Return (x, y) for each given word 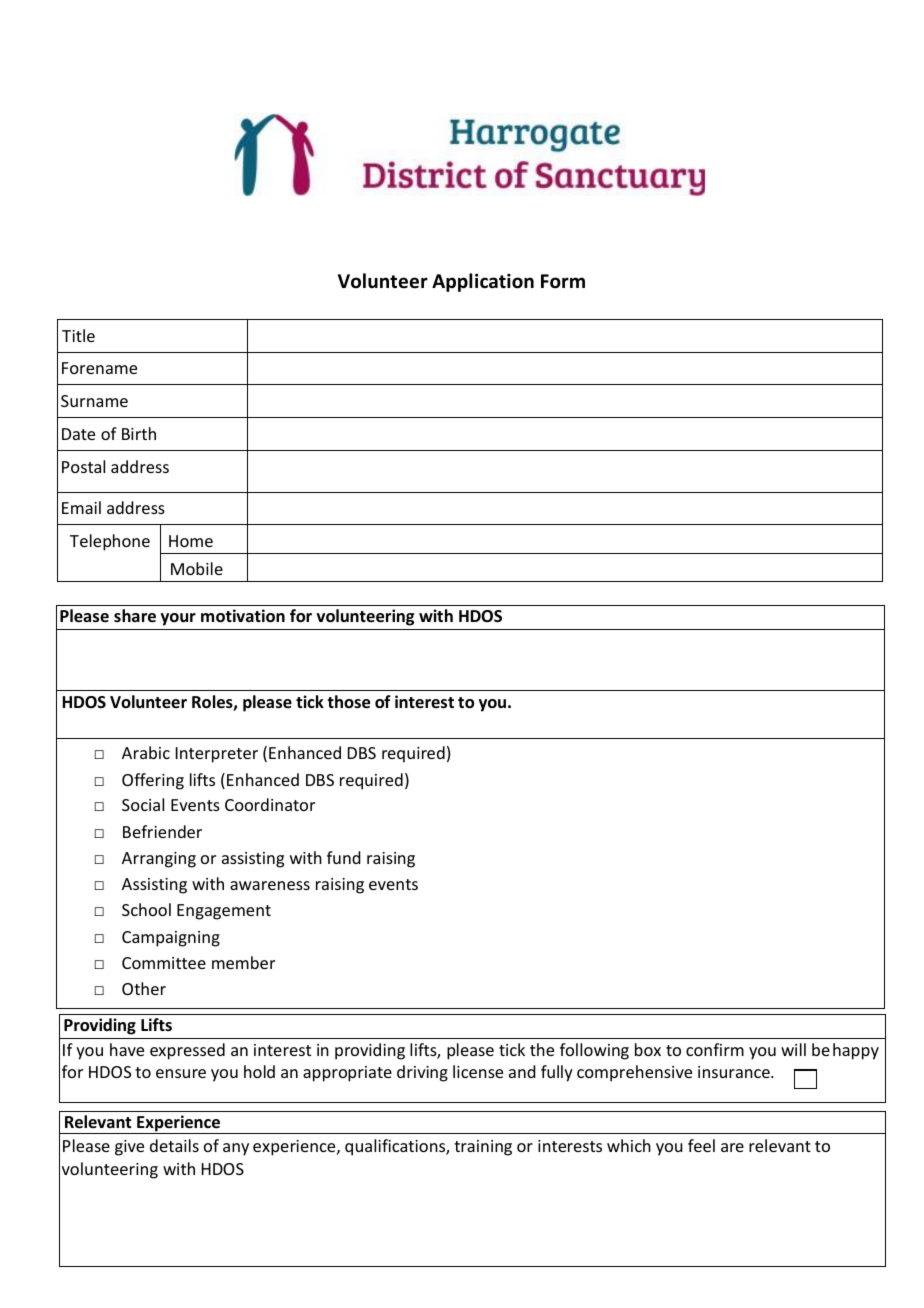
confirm (715, 1049)
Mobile (197, 568)
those (348, 702)
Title (78, 335)
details (174, 1145)
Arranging (159, 860)
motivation (243, 616)
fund (344, 857)
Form (563, 281)
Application (483, 282)
